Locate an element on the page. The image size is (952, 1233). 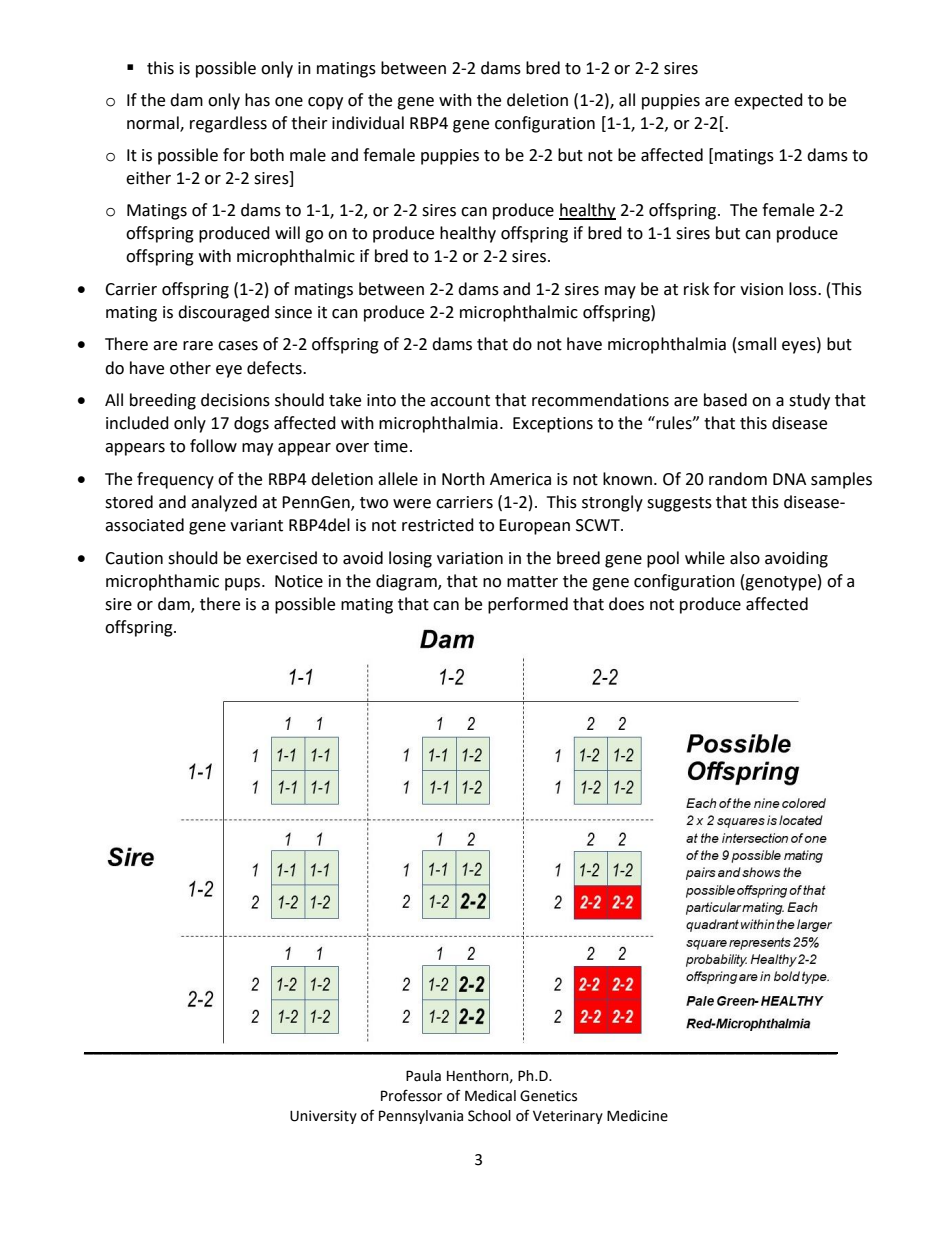
individual is located at coordinates (368, 123).
